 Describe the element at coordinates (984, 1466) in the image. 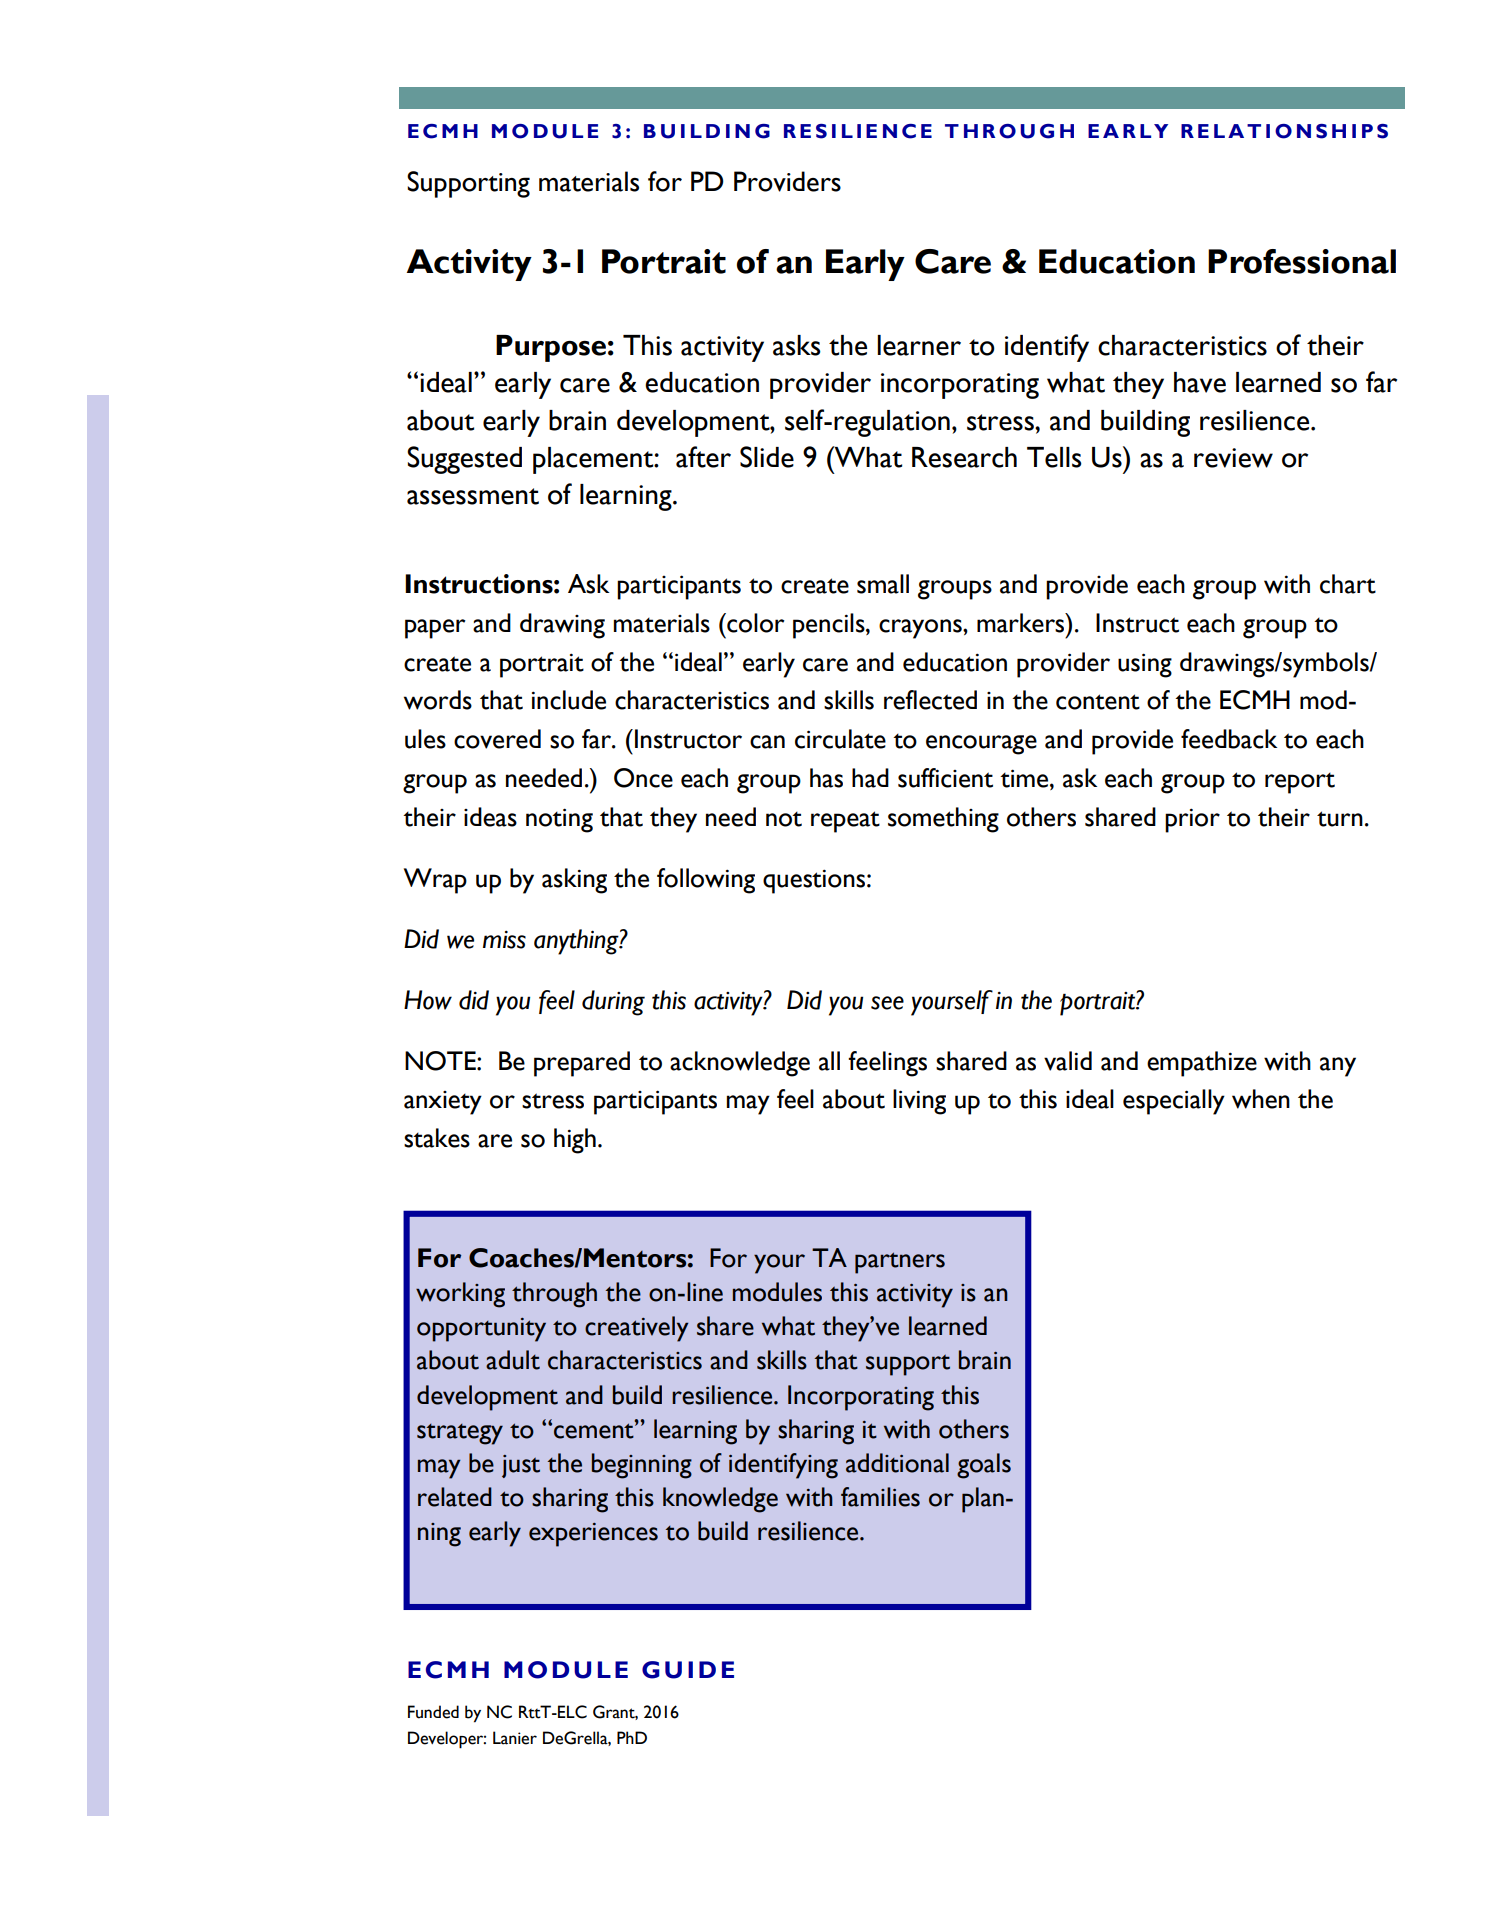

I see `goals` at that location.
